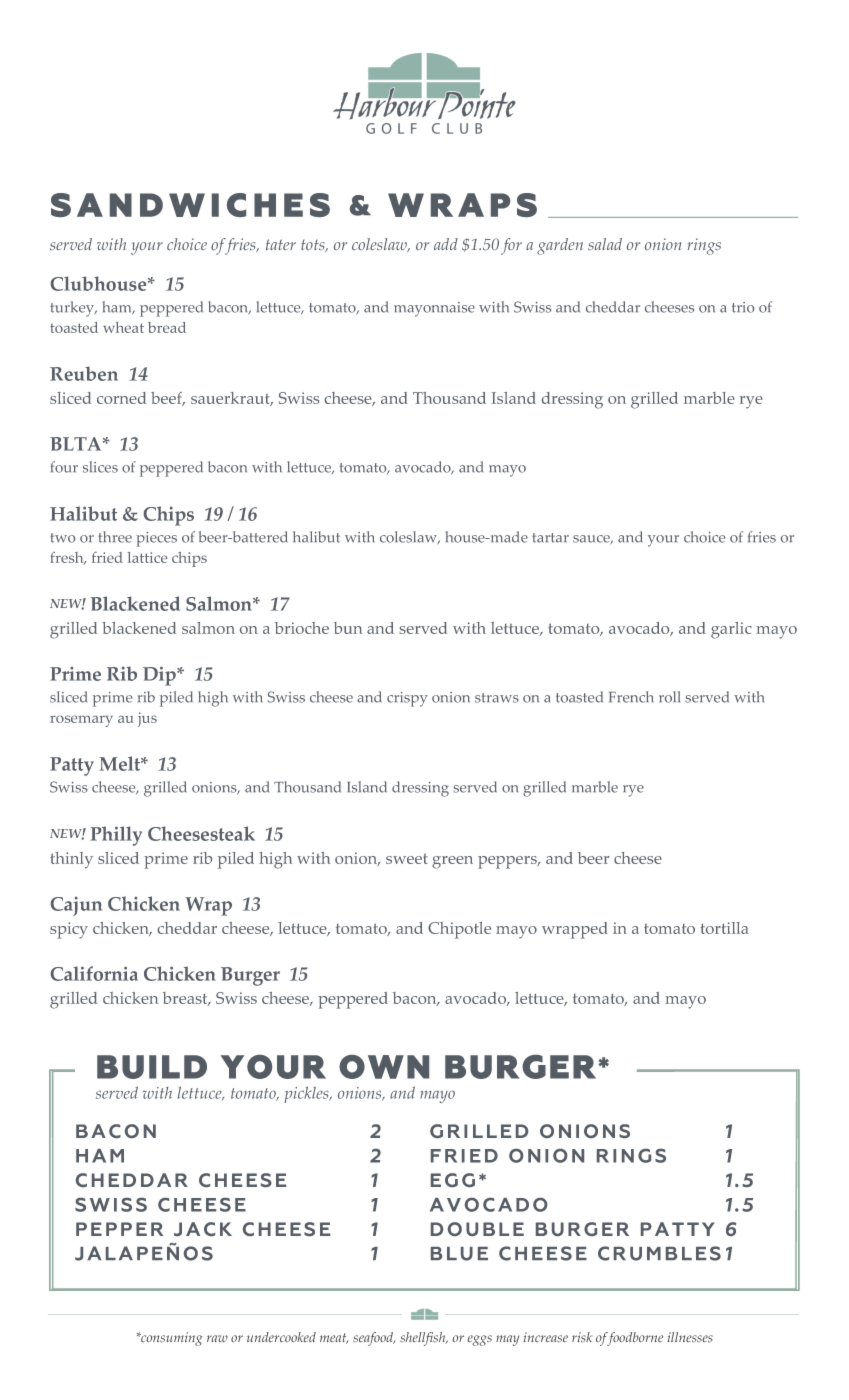  I want to click on crispy, so click(407, 699).
